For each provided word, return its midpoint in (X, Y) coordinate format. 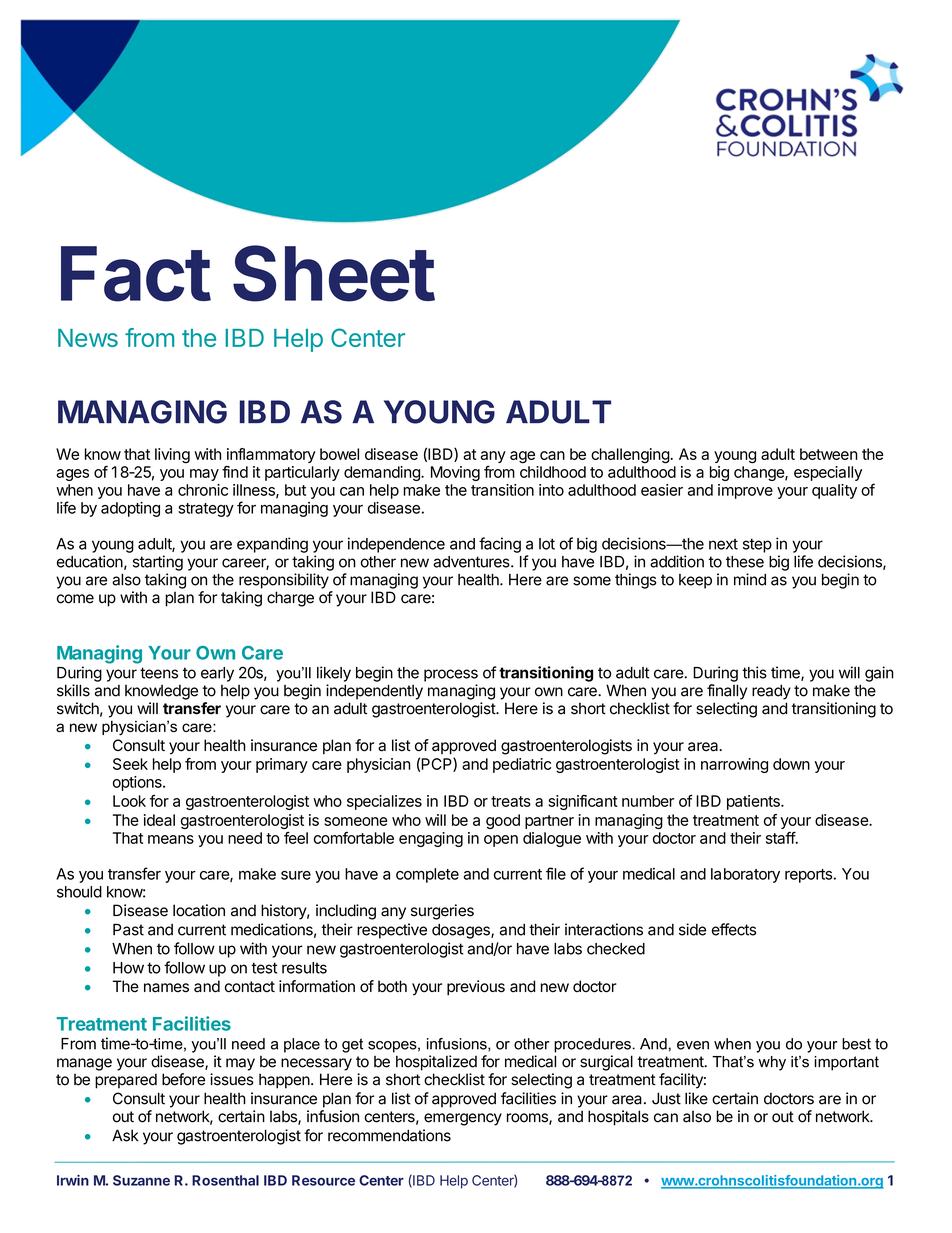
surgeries (442, 912)
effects (734, 929)
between (829, 454)
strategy (206, 510)
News (88, 338)
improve (745, 491)
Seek (130, 764)
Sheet (334, 273)
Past (128, 930)
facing (500, 545)
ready (771, 692)
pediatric (522, 765)
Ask (125, 1135)
